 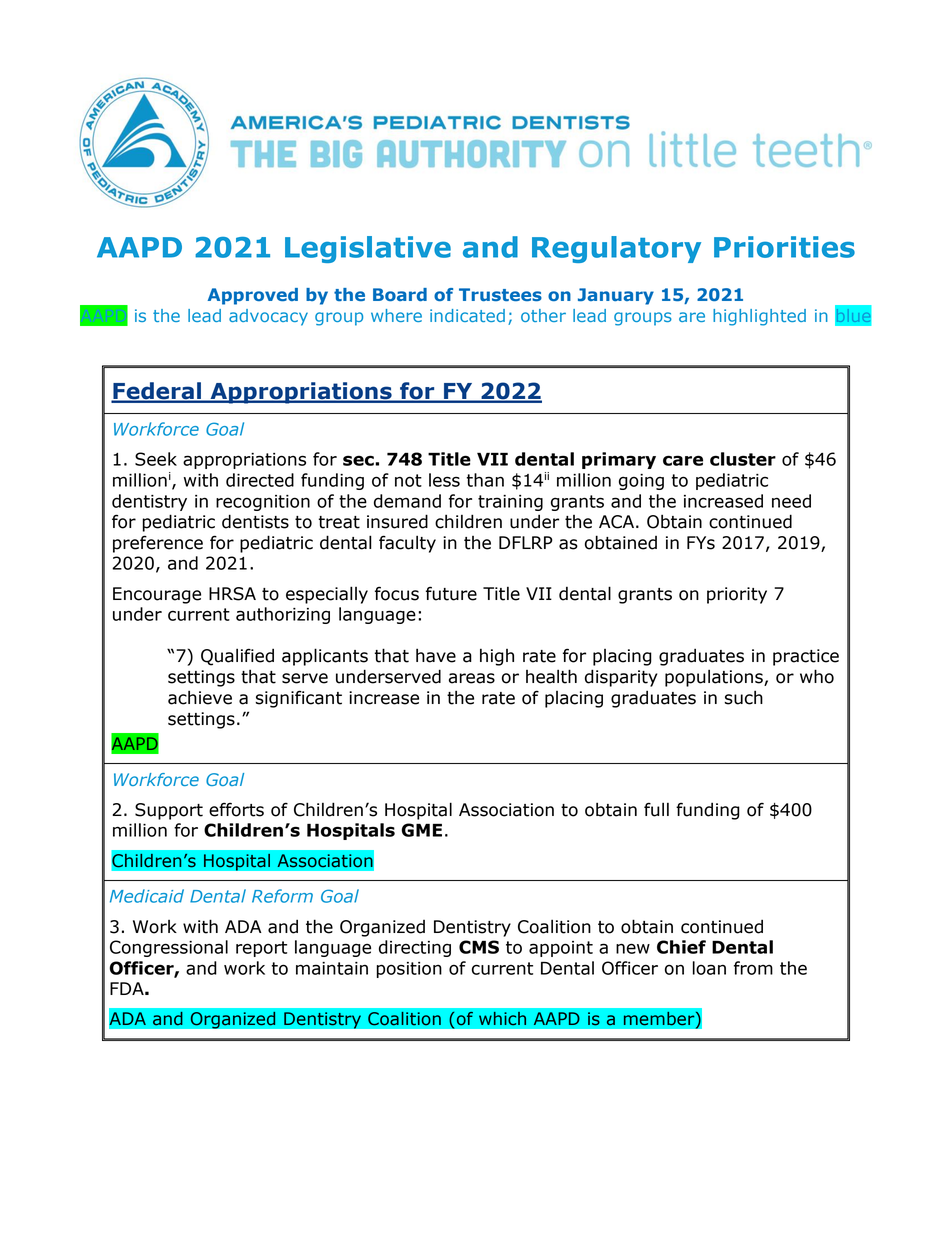 What do you see at coordinates (236, 809) in the screenshot?
I see `efforts` at bounding box center [236, 809].
